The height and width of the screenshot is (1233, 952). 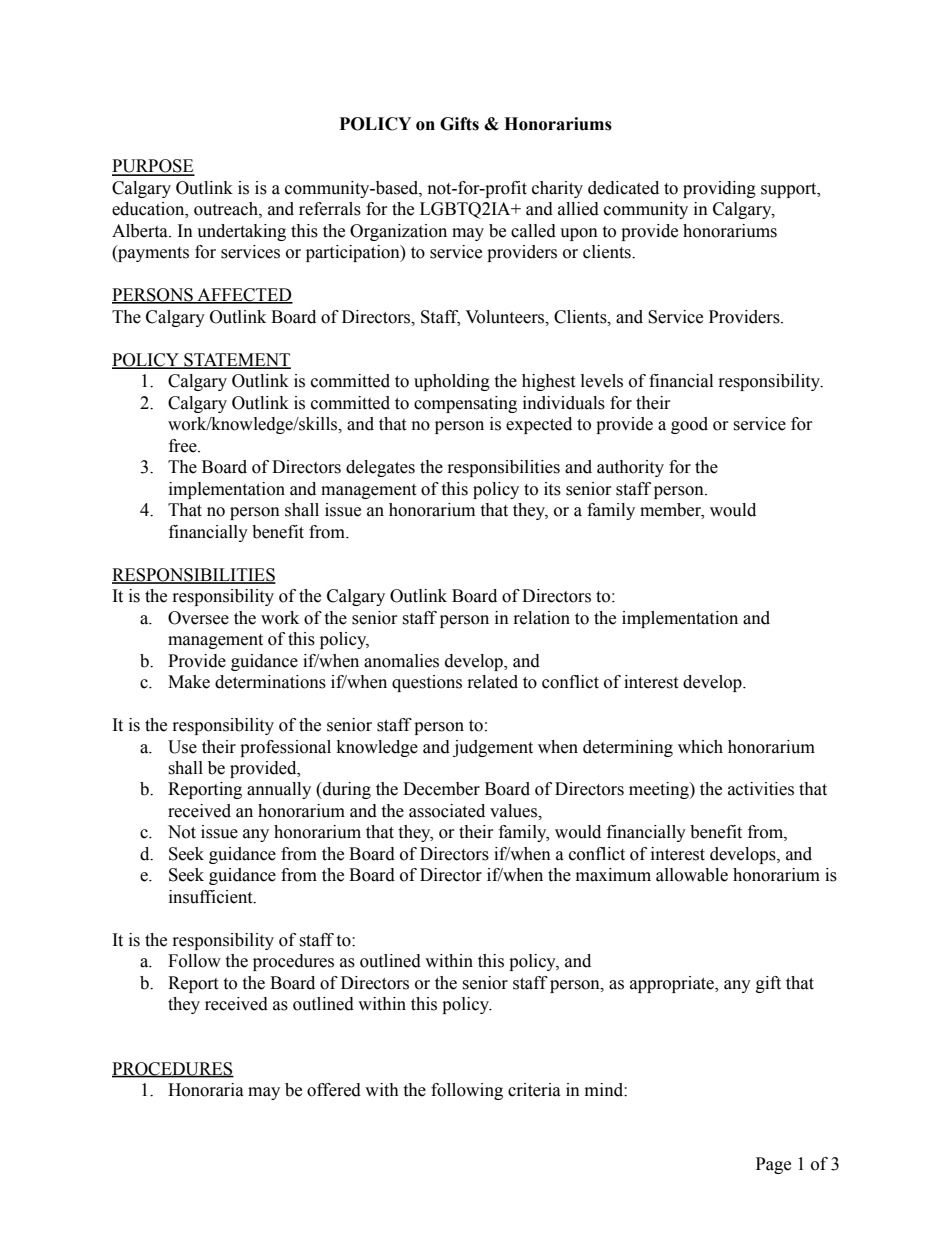 I want to click on Make, so click(x=189, y=682).
